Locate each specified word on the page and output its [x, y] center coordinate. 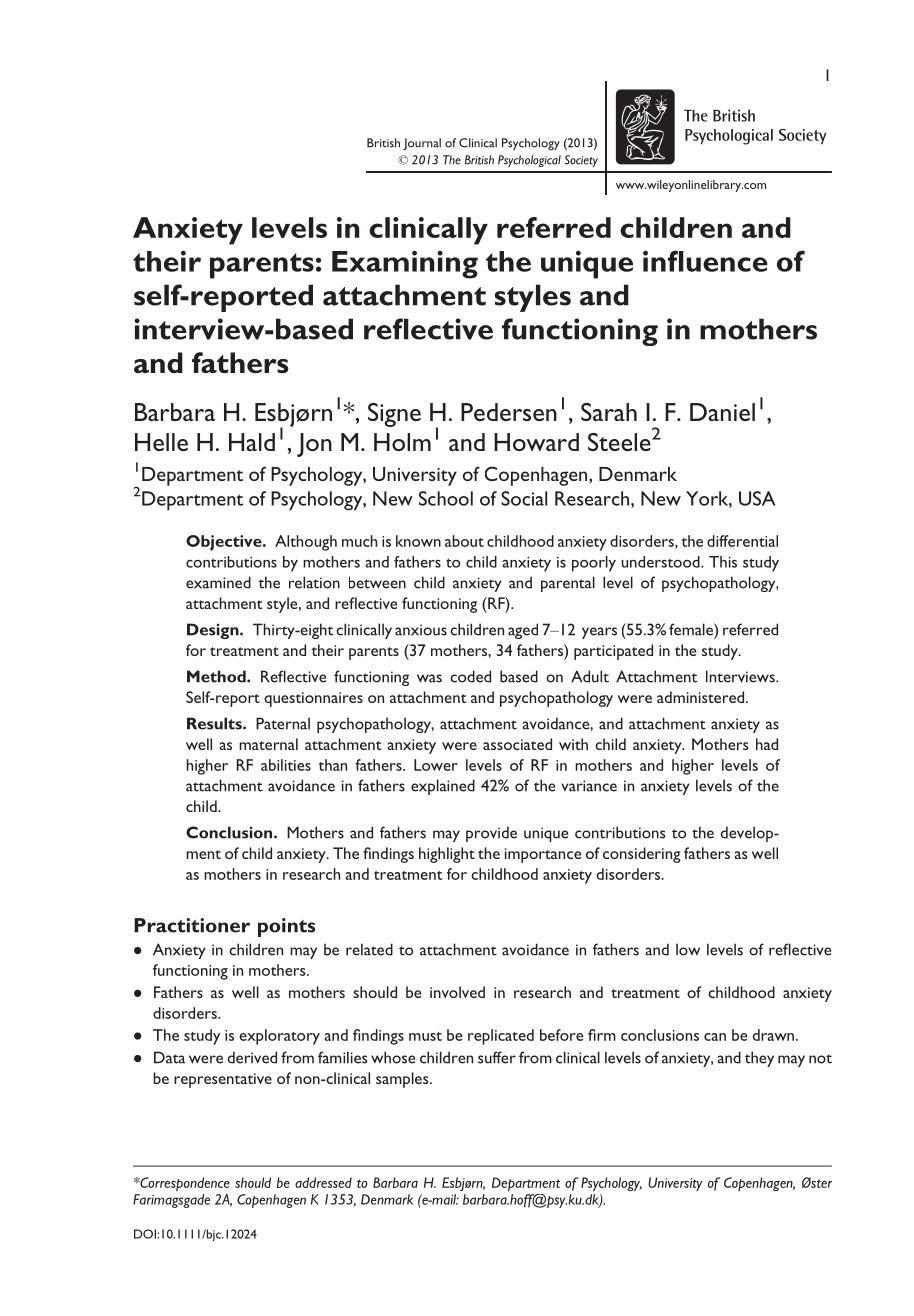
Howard [536, 442]
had [767, 744]
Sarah [609, 412]
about [464, 541]
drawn [773, 1035]
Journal [422, 144]
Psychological [529, 161]
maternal [268, 744]
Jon [314, 445]
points [286, 927]
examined [218, 582]
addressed [323, 1182]
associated [517, 744]
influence [705, 261]
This [723, 562]
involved [457, 992]
